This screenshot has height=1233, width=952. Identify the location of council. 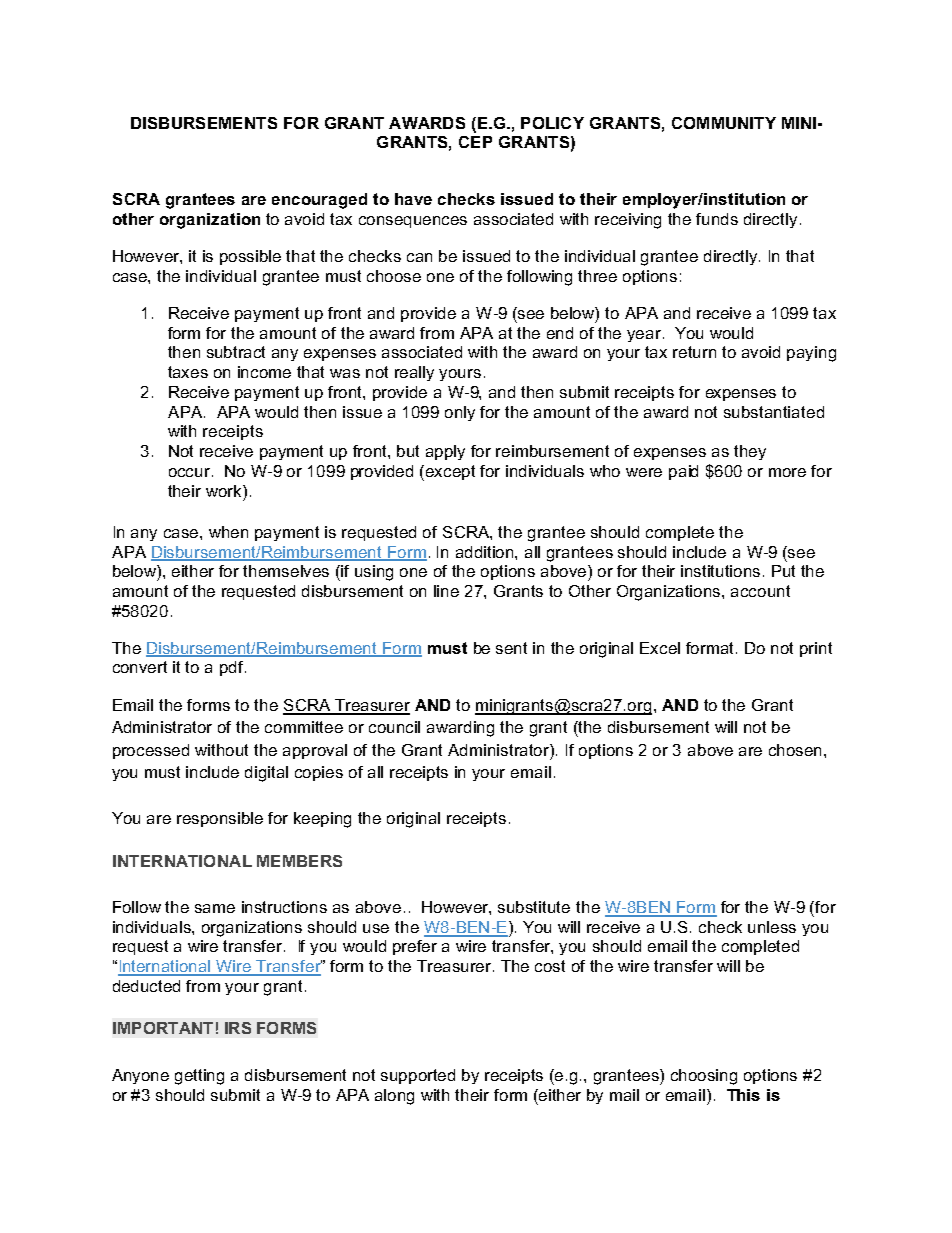
(394, 727).
